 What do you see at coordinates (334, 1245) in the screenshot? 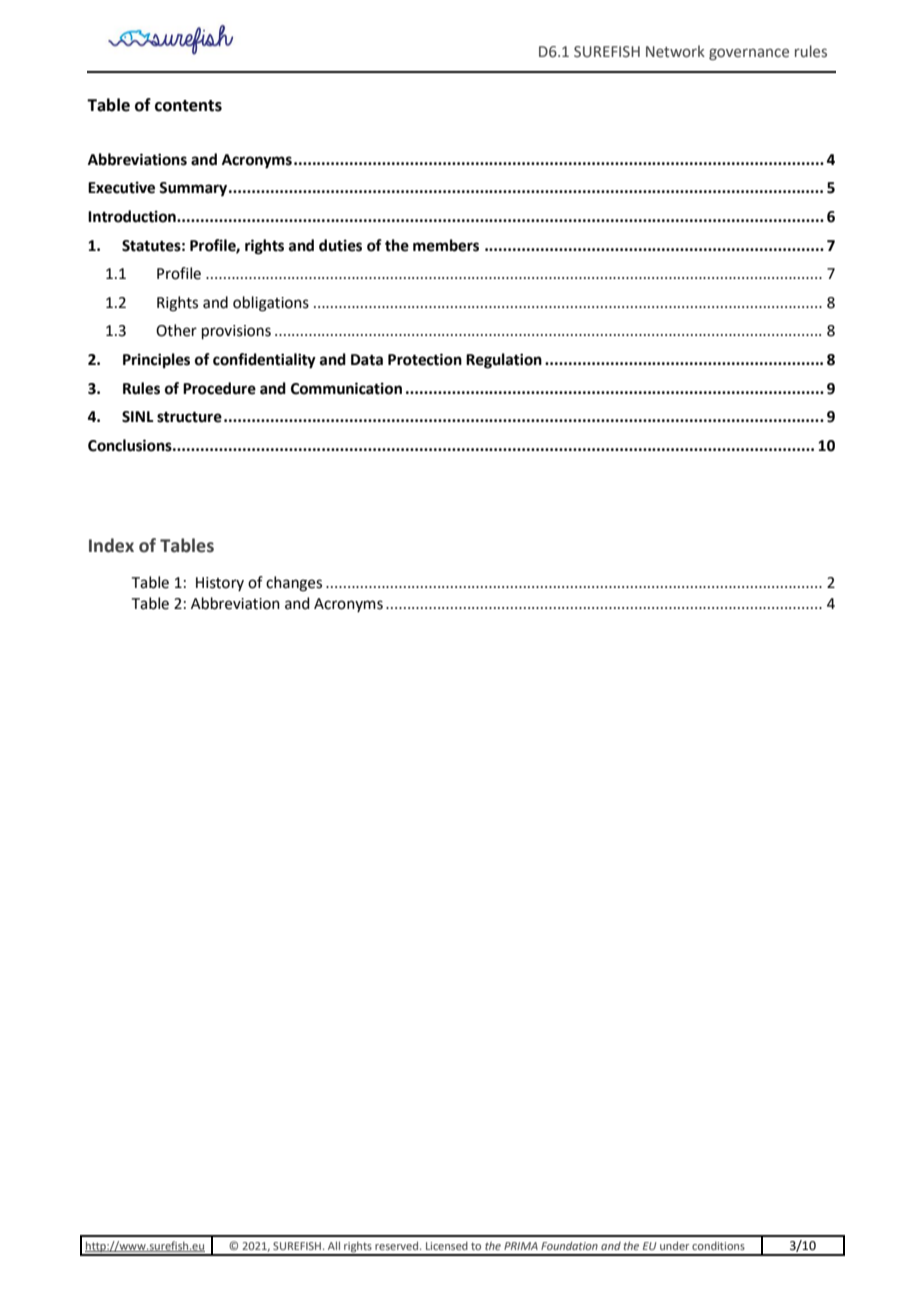
I see `All` at bounding box center [334, 1245].
